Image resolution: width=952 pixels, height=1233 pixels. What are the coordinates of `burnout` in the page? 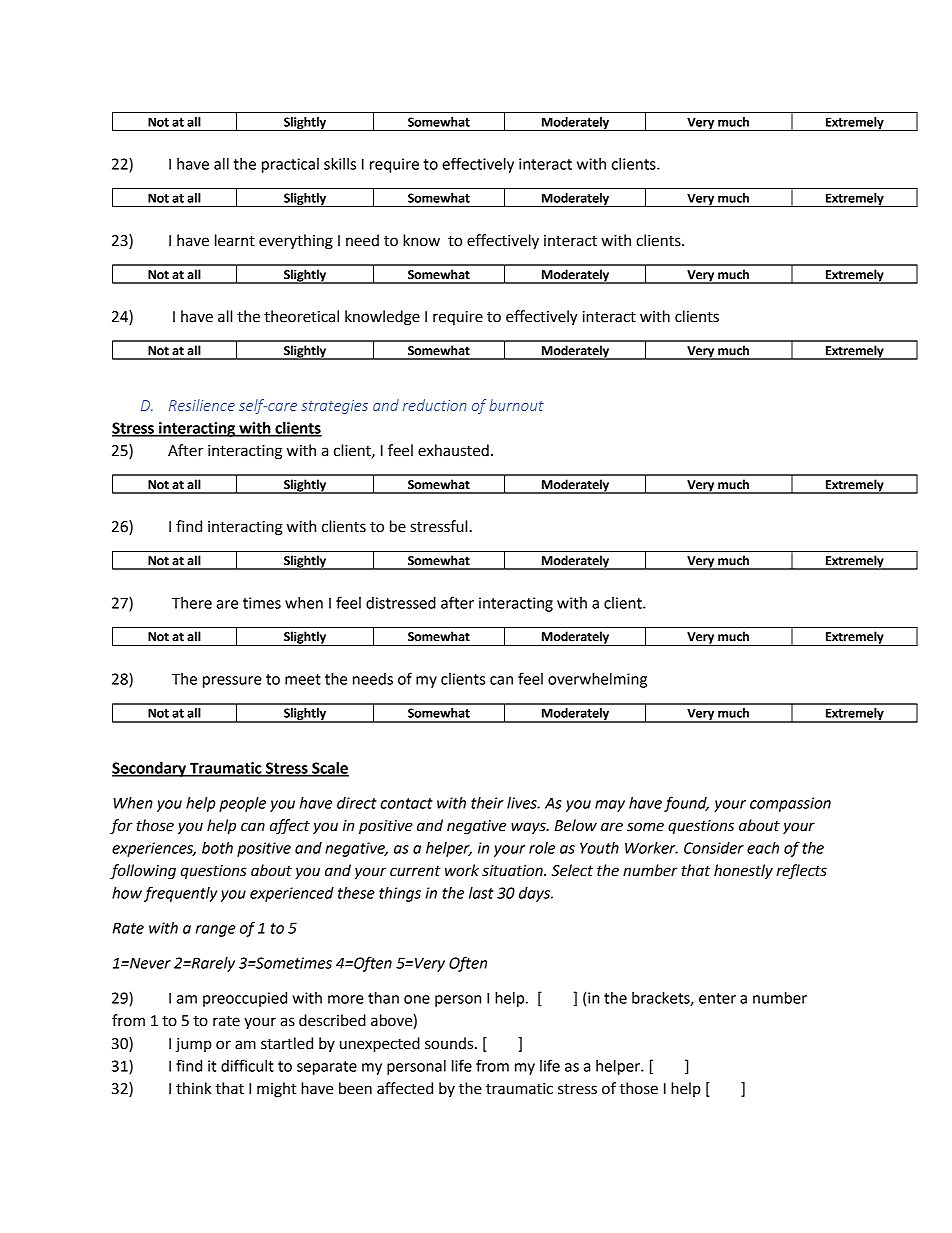 It's located at (516, 405).
